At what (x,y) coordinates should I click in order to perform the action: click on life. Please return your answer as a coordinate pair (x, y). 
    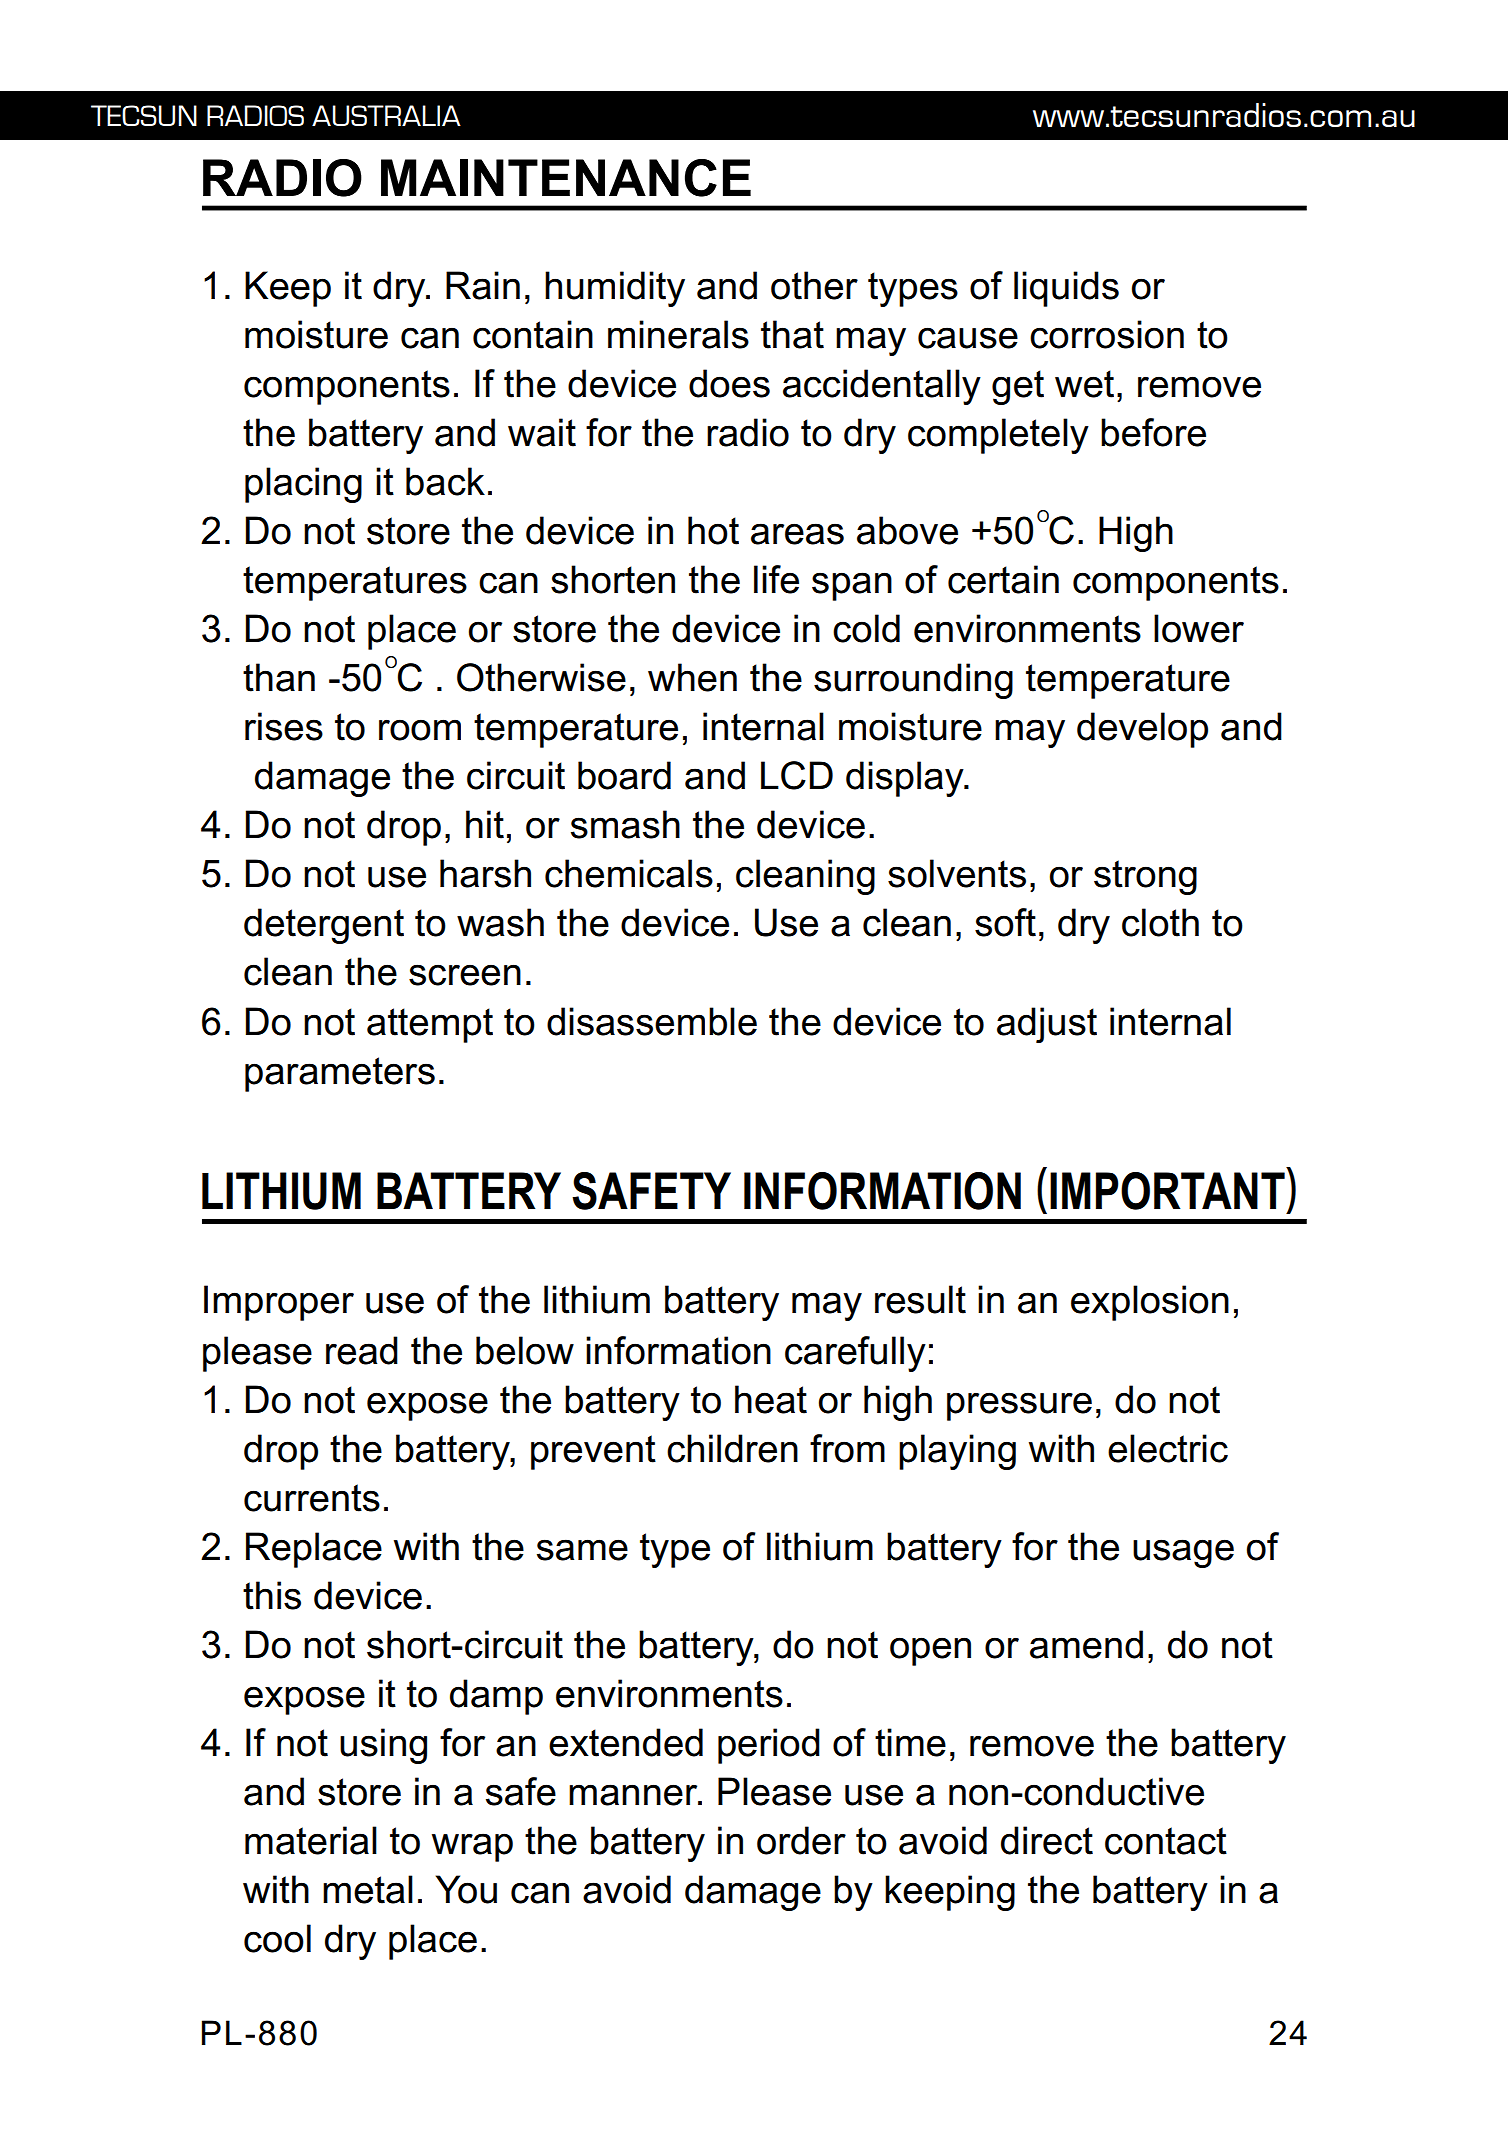
    Looking at the image, I should click on (776, 579).
